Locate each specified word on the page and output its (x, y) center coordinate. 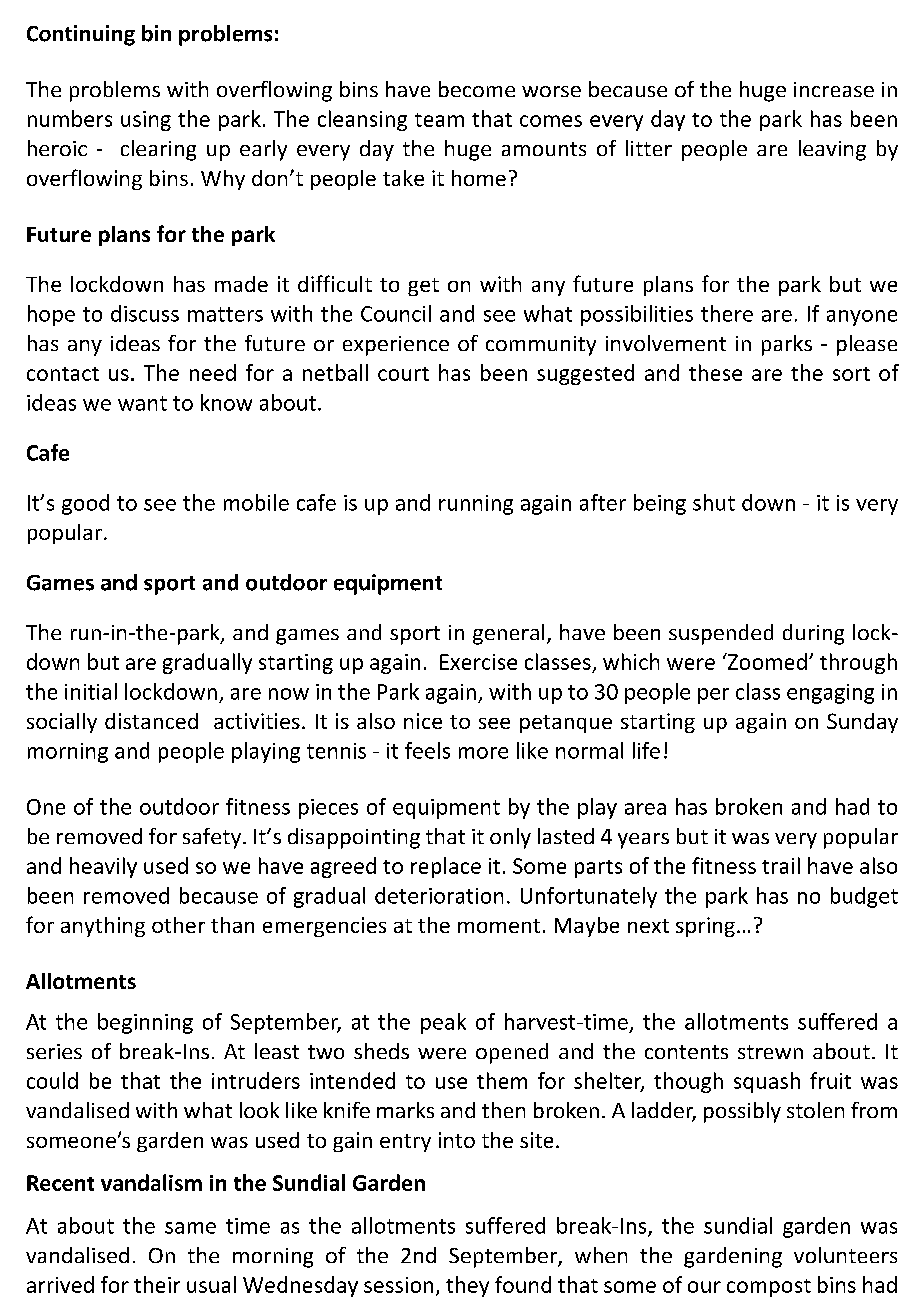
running (476, 505)
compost (769, 1288)
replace (446, 867)
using (146, 121)
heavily (103, 867)
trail (781, 865)
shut (714, 502)
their (157, 1284)
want (142, 403)
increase (834, 89)
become (477, 89)
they (467, 1286)
